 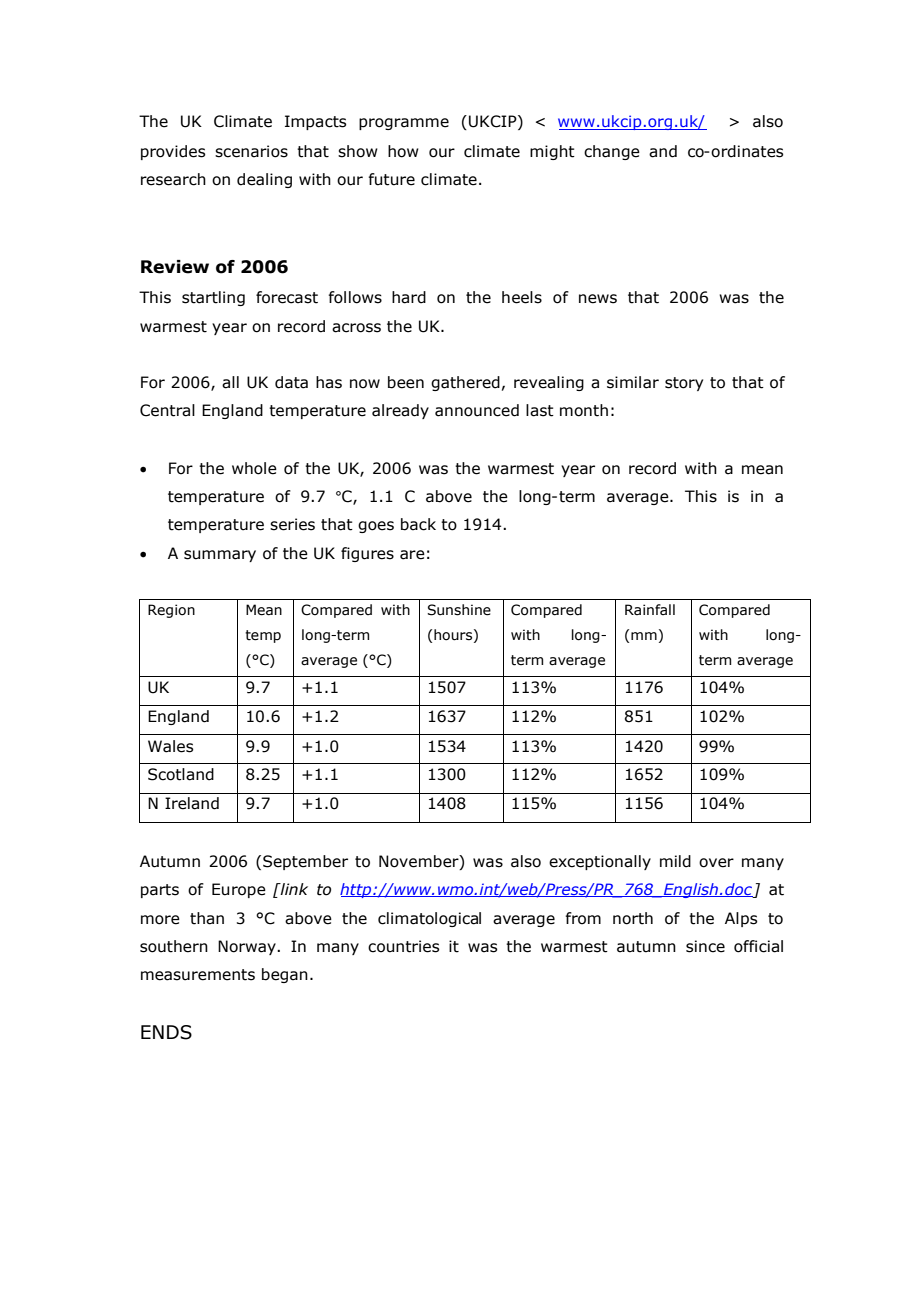 I want to click on whole, so click(x=254, y=468).
